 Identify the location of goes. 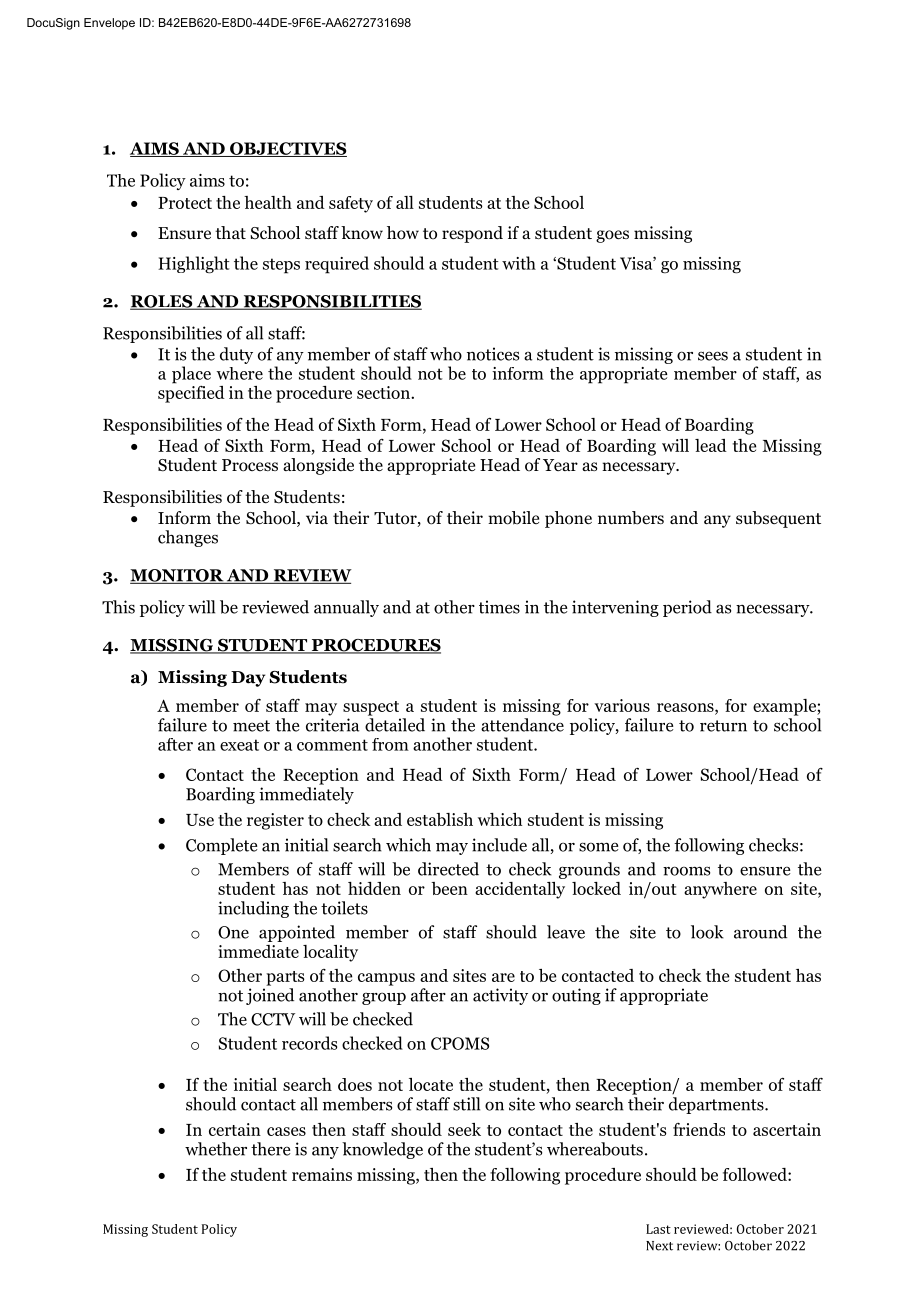
(612, 236).
